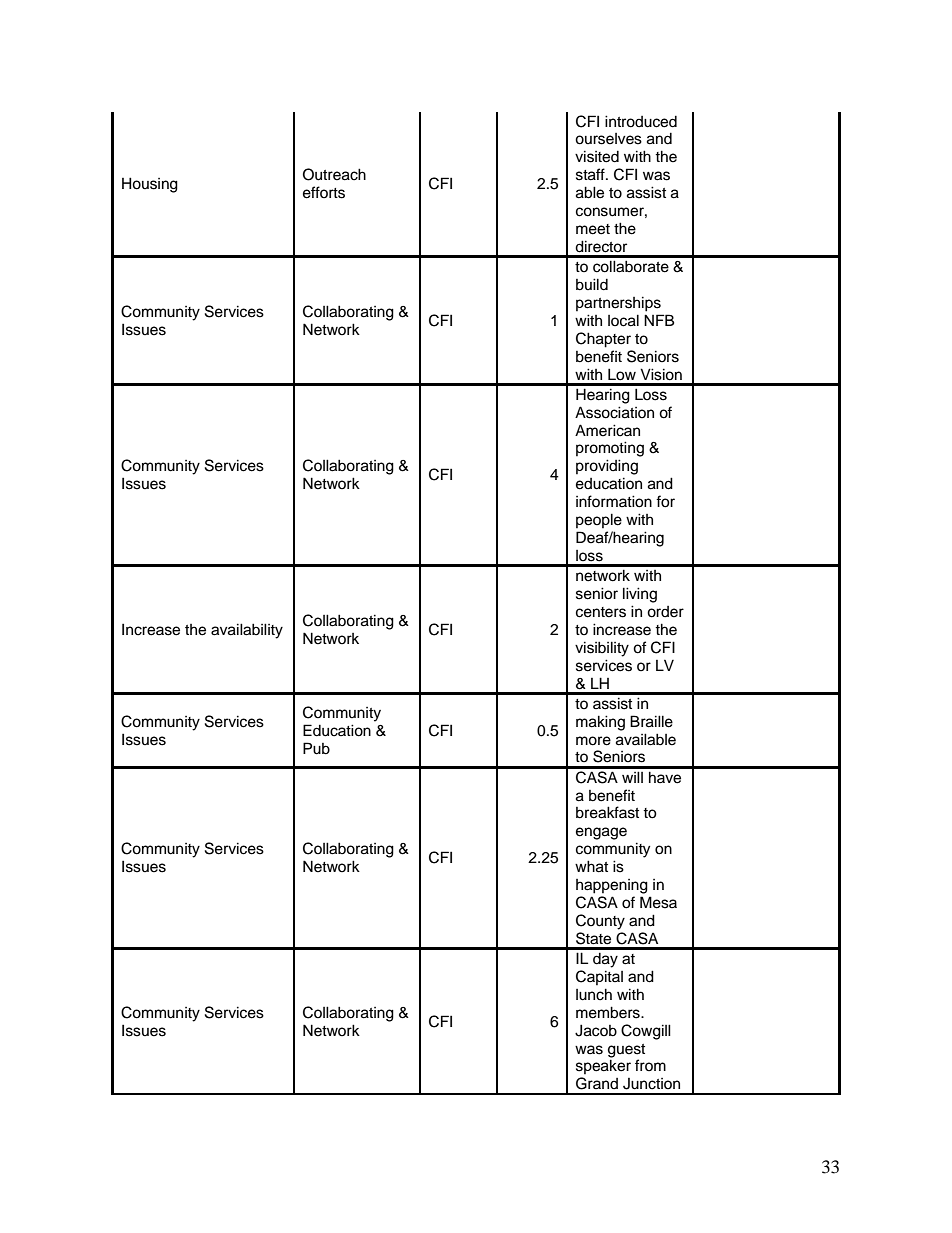  Describe the element at coordinates (316, 748) in the screenshot. I see `Pub` at that location.
